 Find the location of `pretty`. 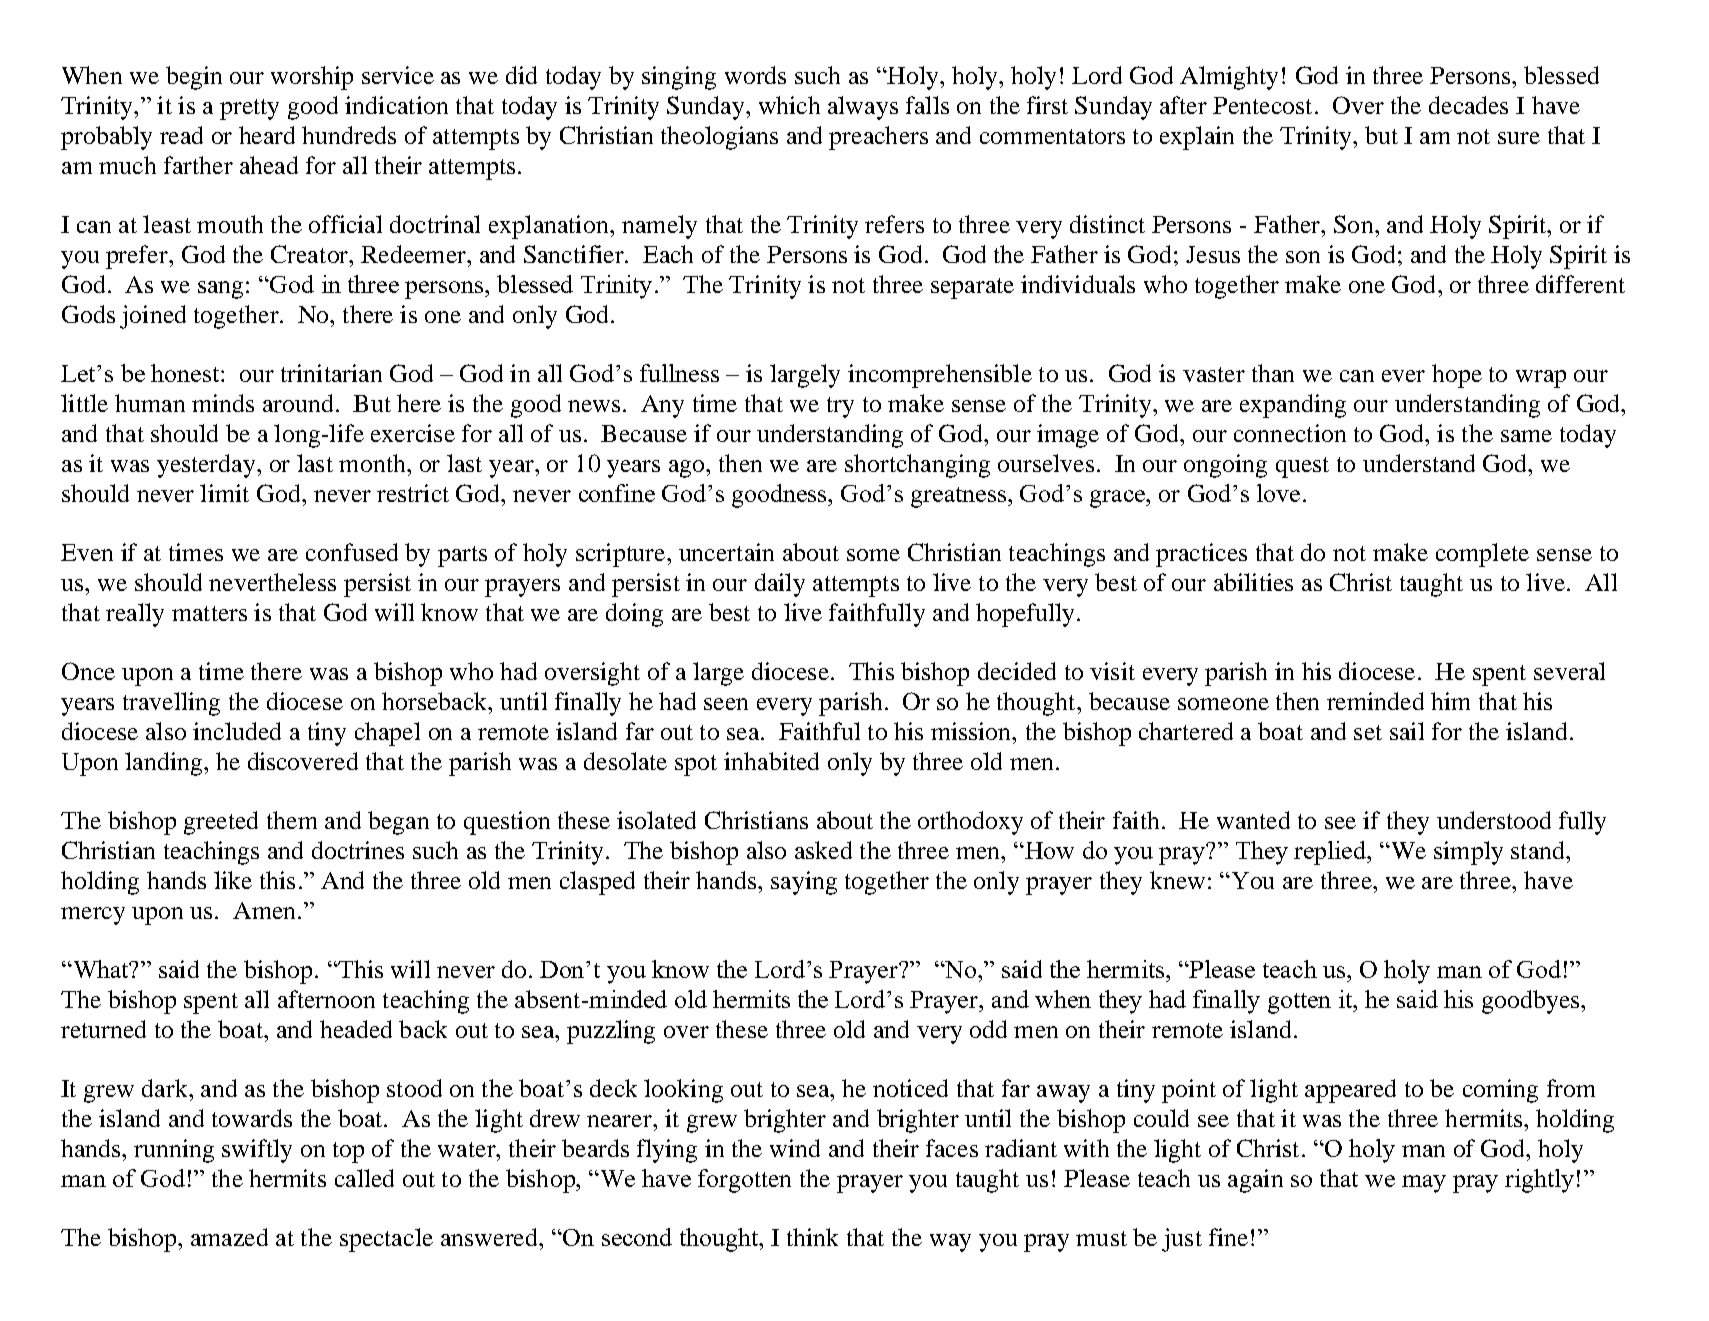

pretty is located at coordinates (249, 109).
